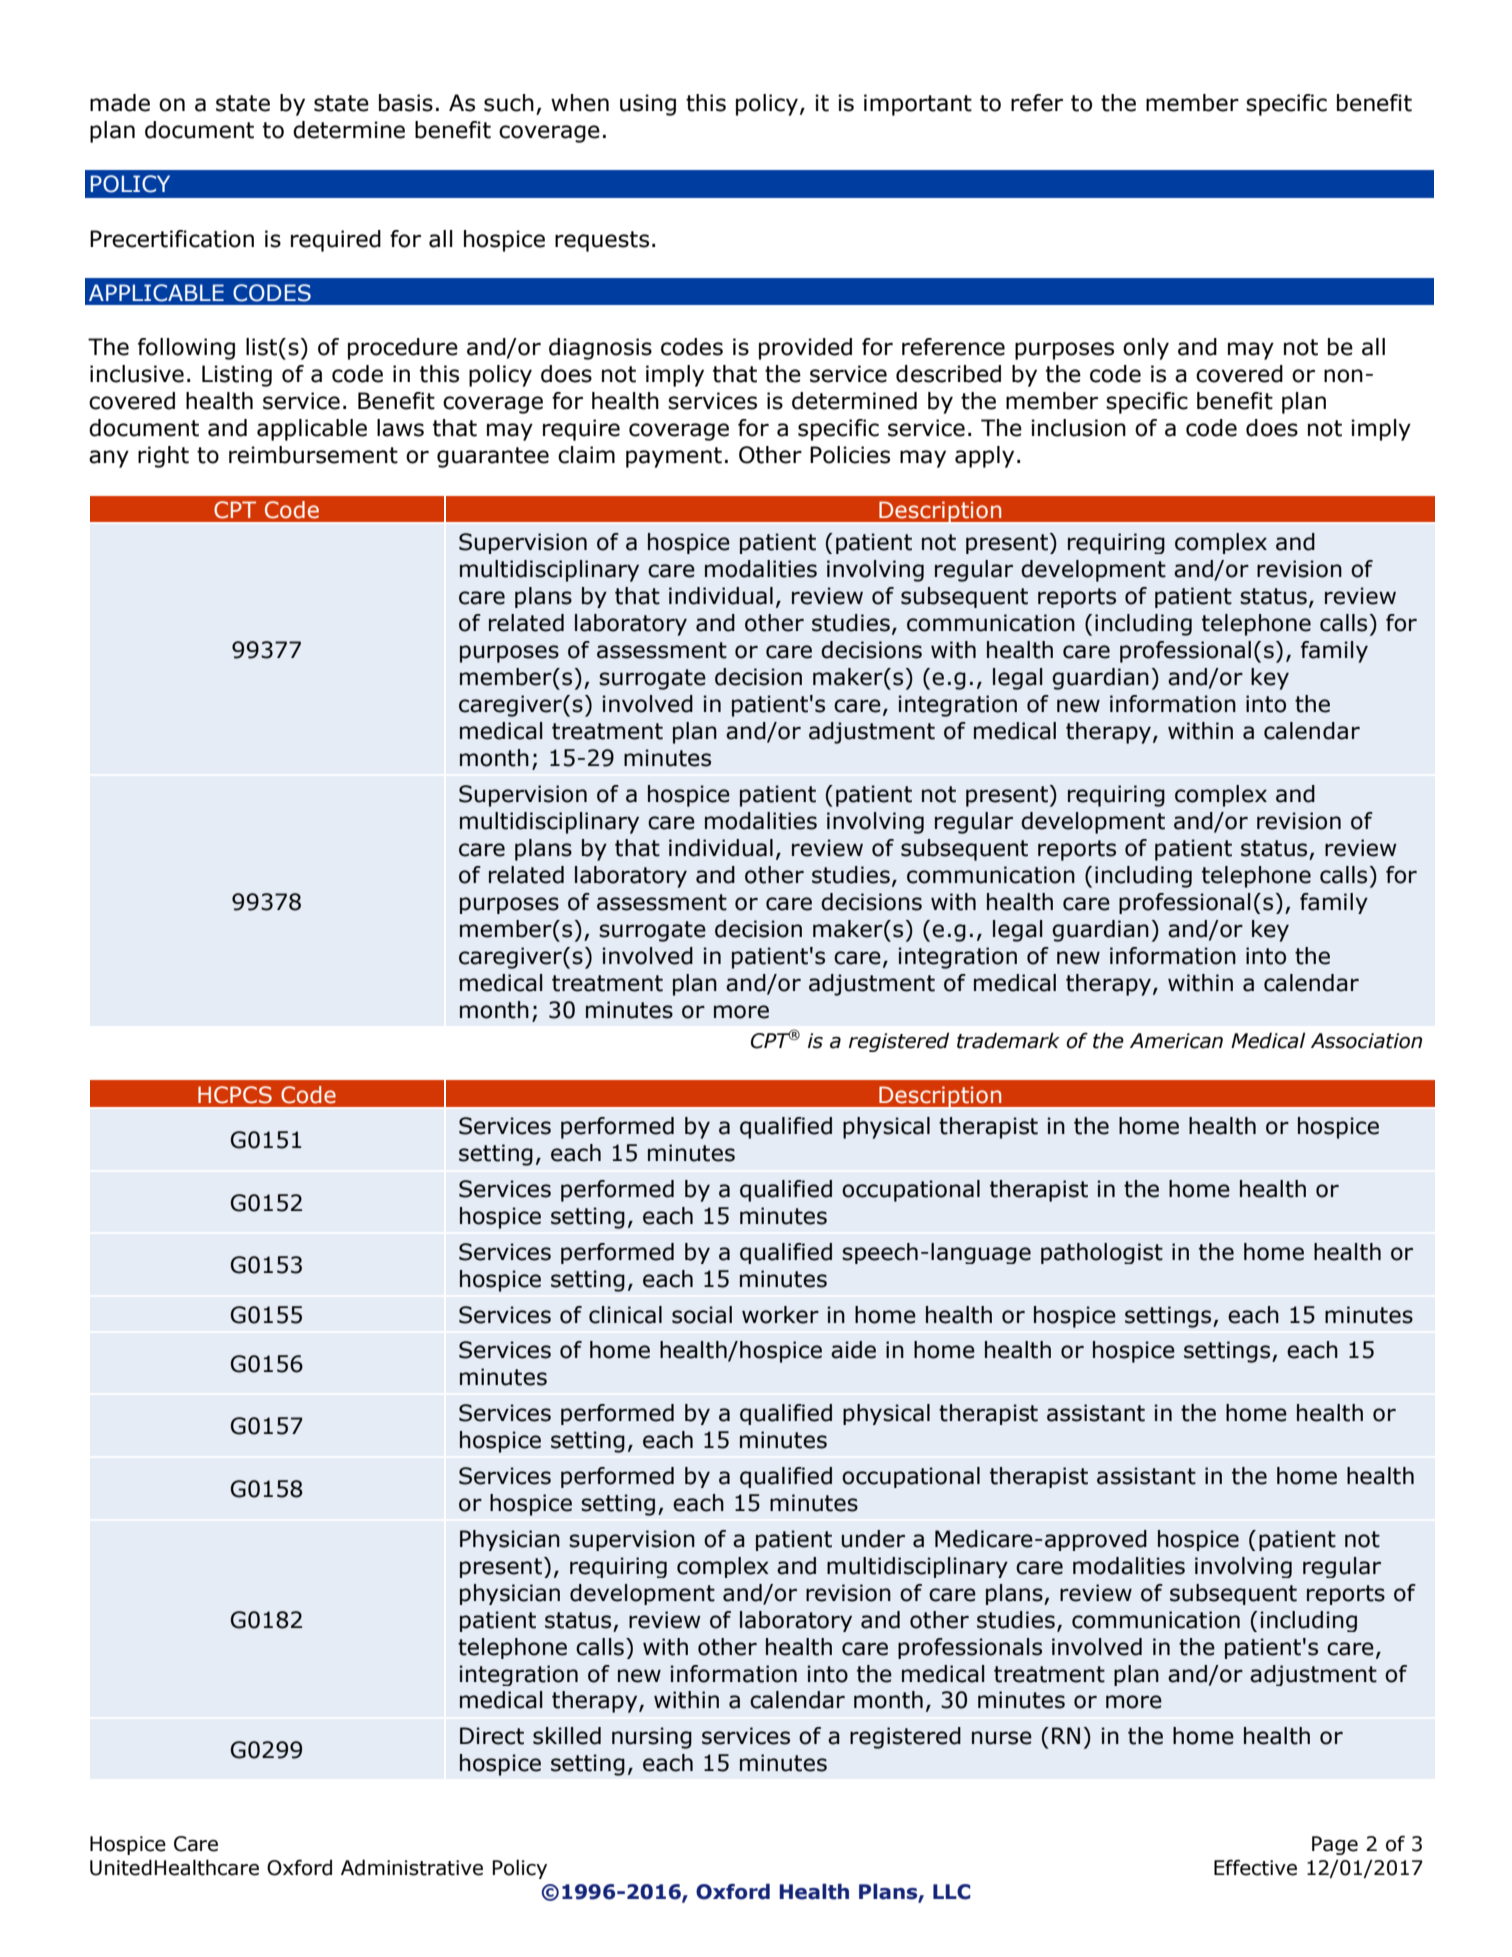 This page has height=1957, width=1512. What do you see at coordinates (702, 1315) in the page?
I see `social` at bounding box center [702, 1315].
